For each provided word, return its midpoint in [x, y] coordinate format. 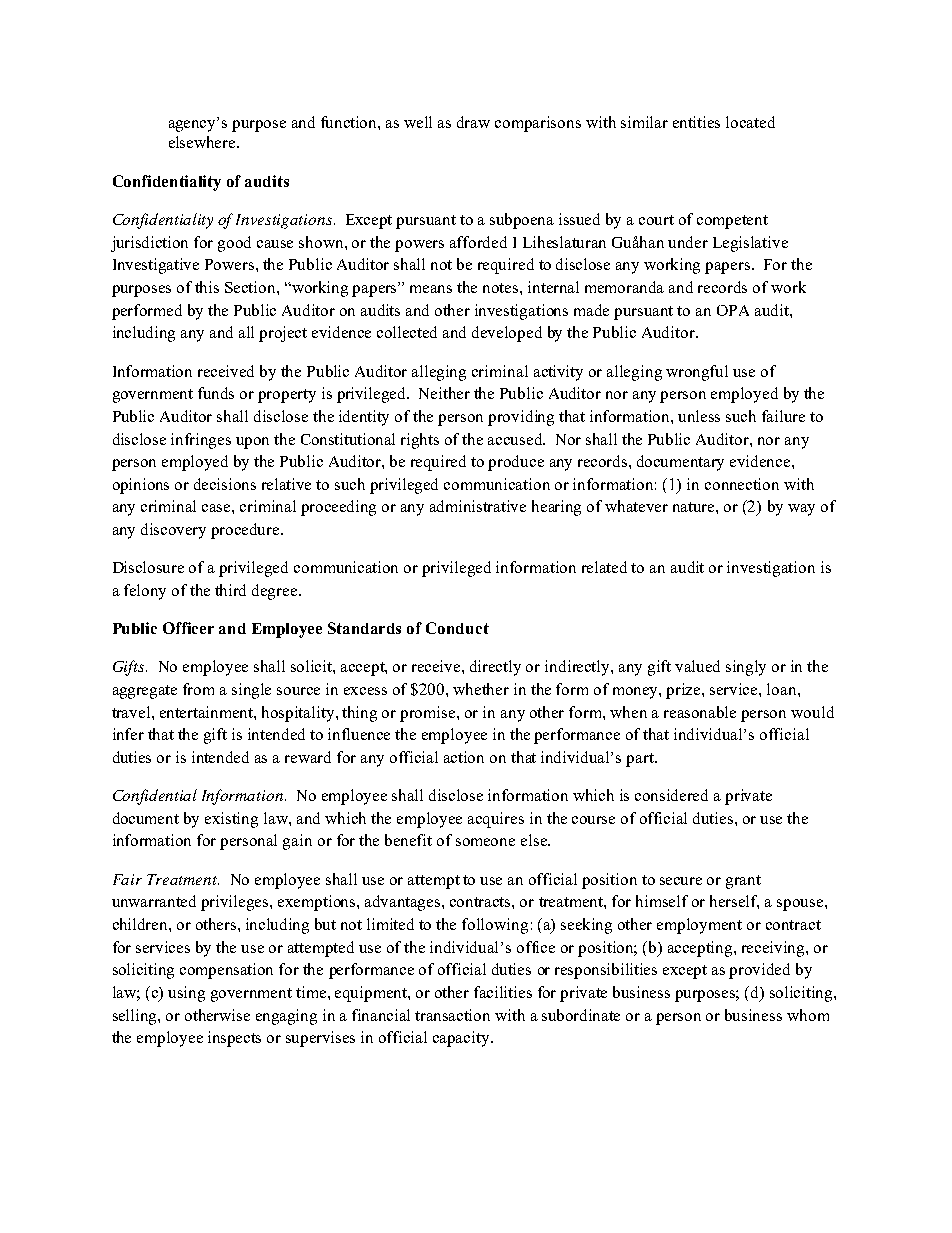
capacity [462, 1039]
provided [759, 971]
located [750, 122]
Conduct [457, 628]
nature [695, 507]
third [230, 590]
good [234, 244]
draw [473, 122]
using [186, 994]
